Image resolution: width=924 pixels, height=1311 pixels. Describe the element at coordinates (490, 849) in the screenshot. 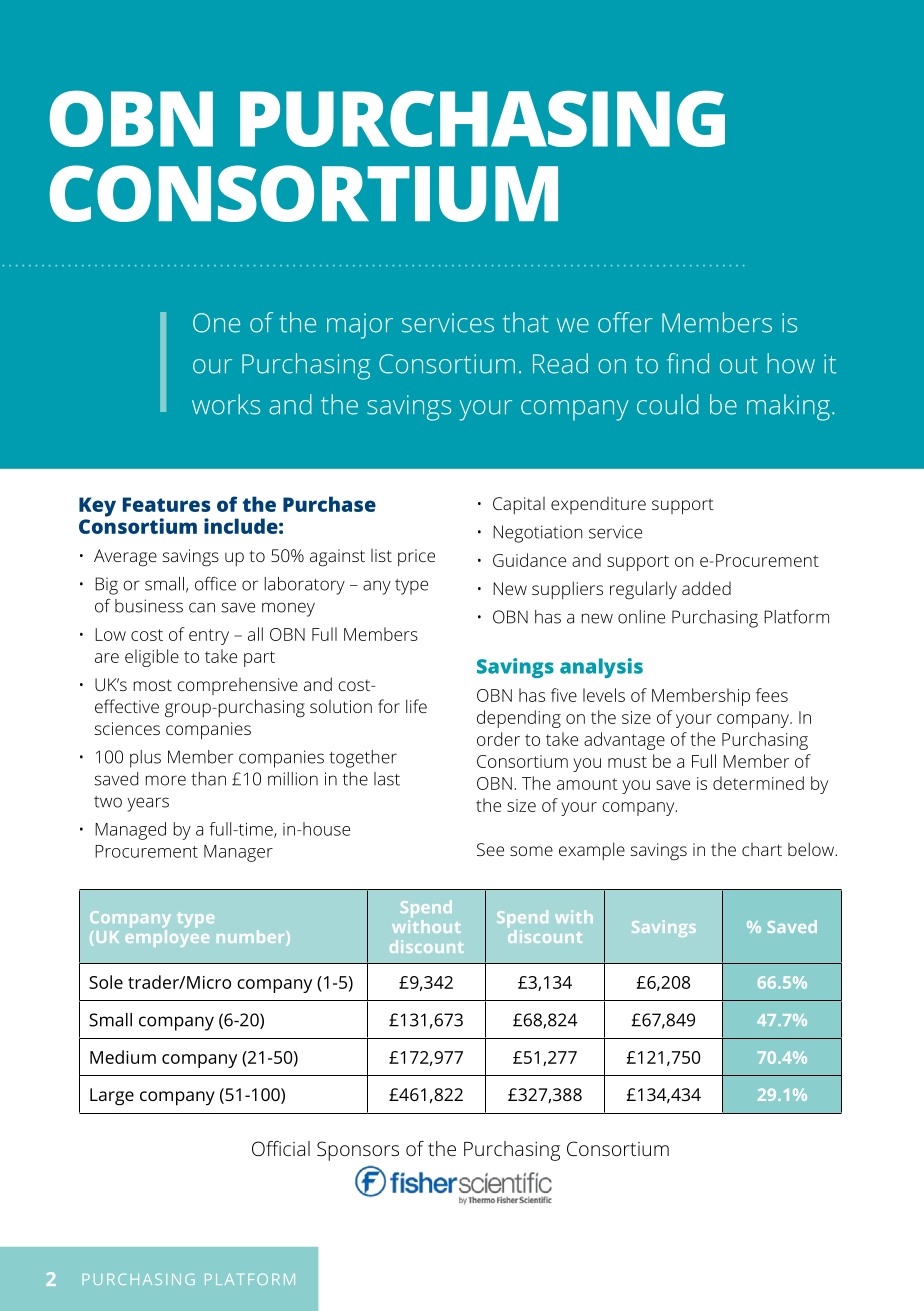

I see `See` at that location.
